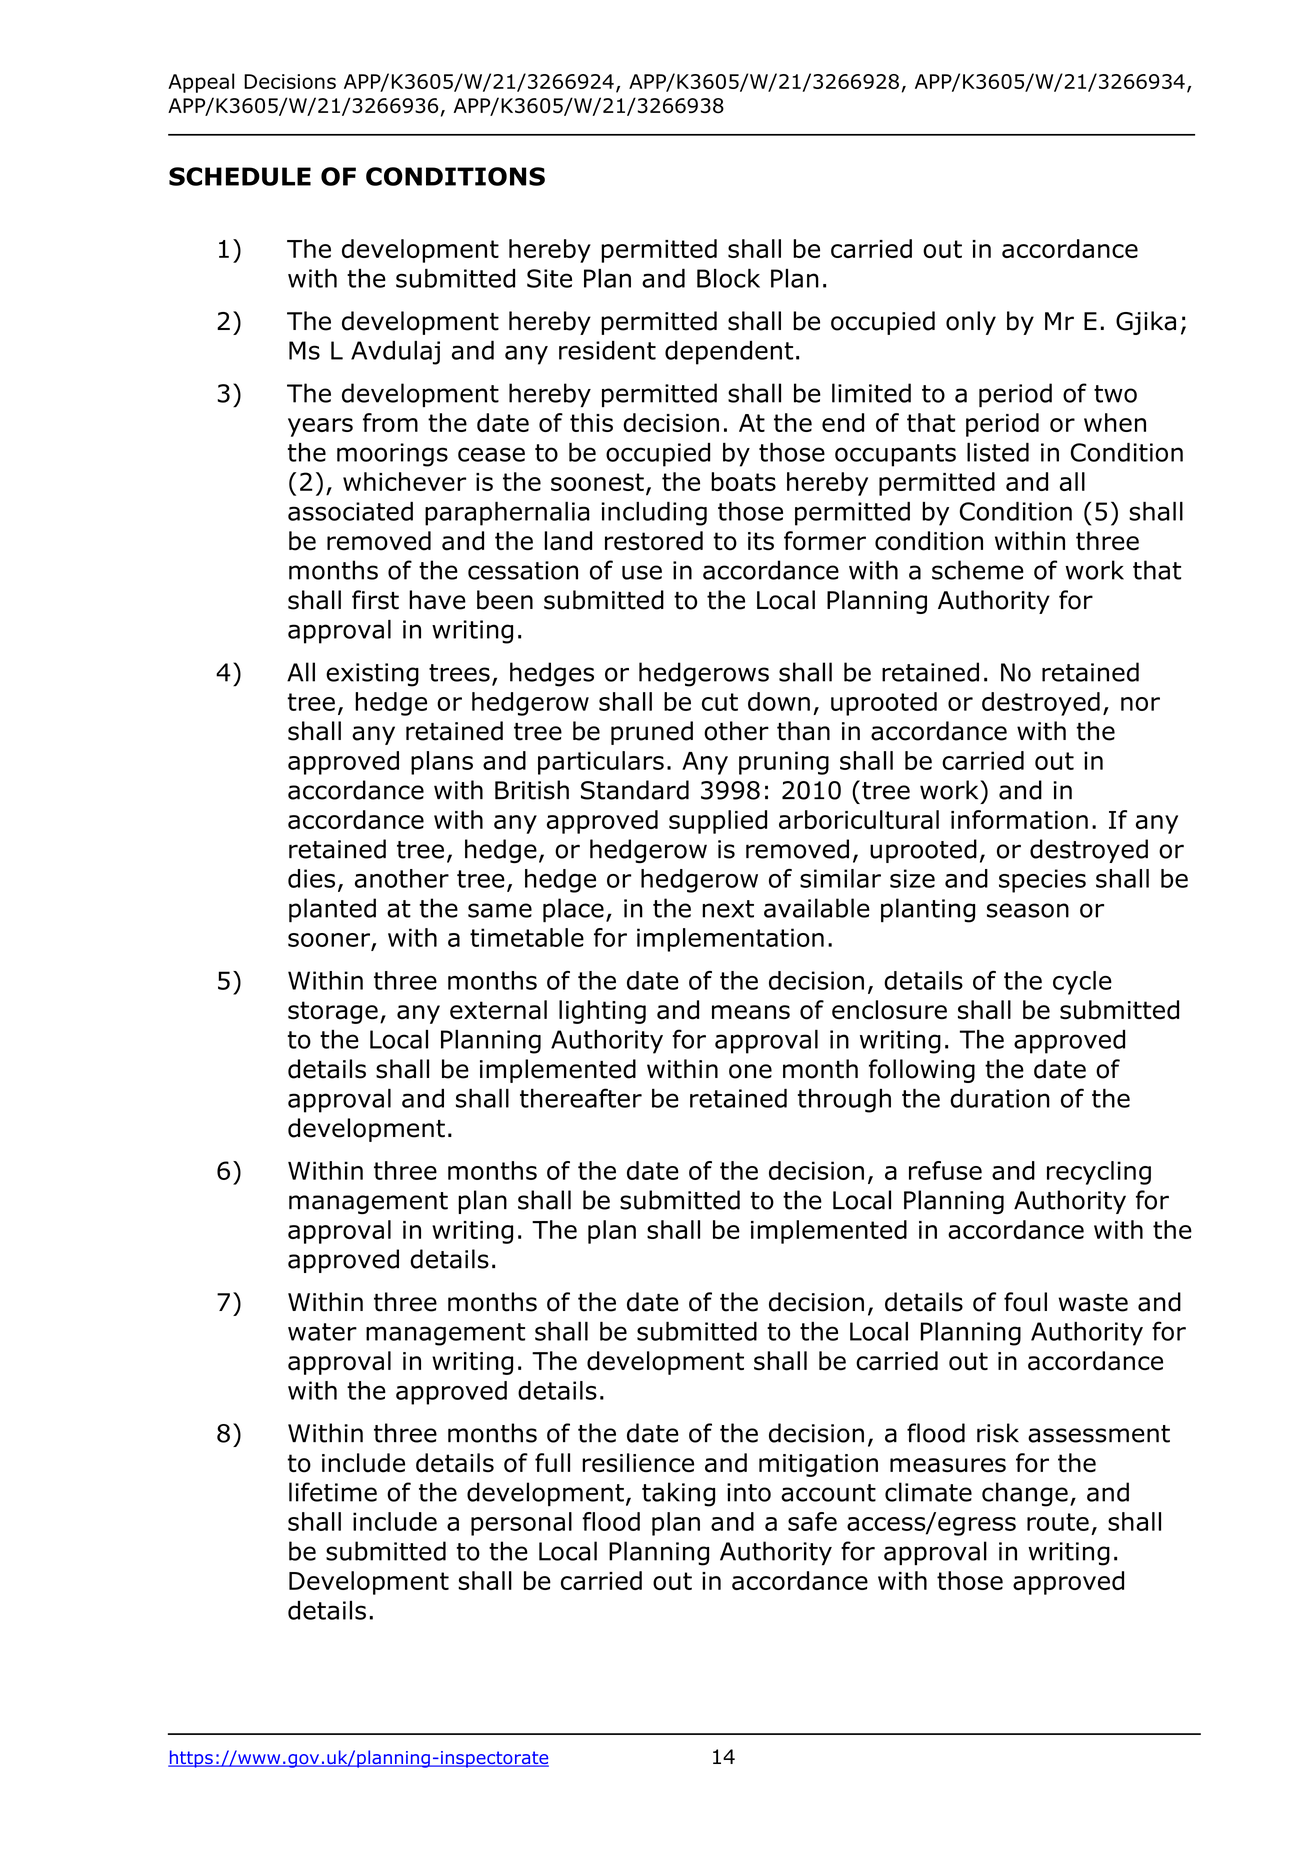  Describe the element at coordinates (320, 427) in the screenshot. I see `years` at that location.
